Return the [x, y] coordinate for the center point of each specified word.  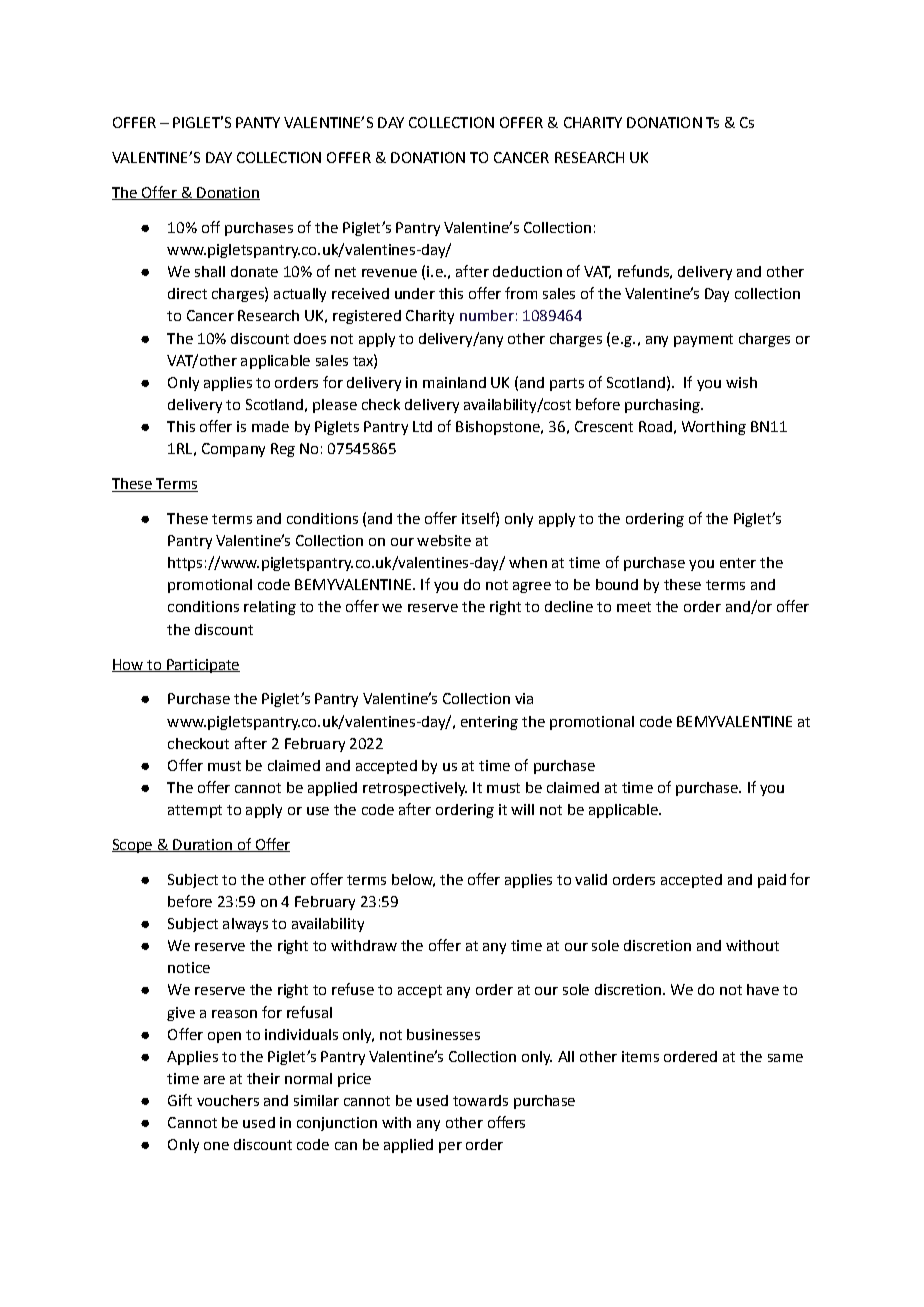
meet [634, 607]
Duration [202, 845]
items [640, 1056]
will [522, 809]
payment [703, 340]
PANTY [258, 122]
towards [480, 1100]
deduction [527, 271]
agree [532, 587]
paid [772, 881]
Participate [202, 666]
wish [741, 382]
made [270, 426]
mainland [454, 382]
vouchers [228, 1100]
